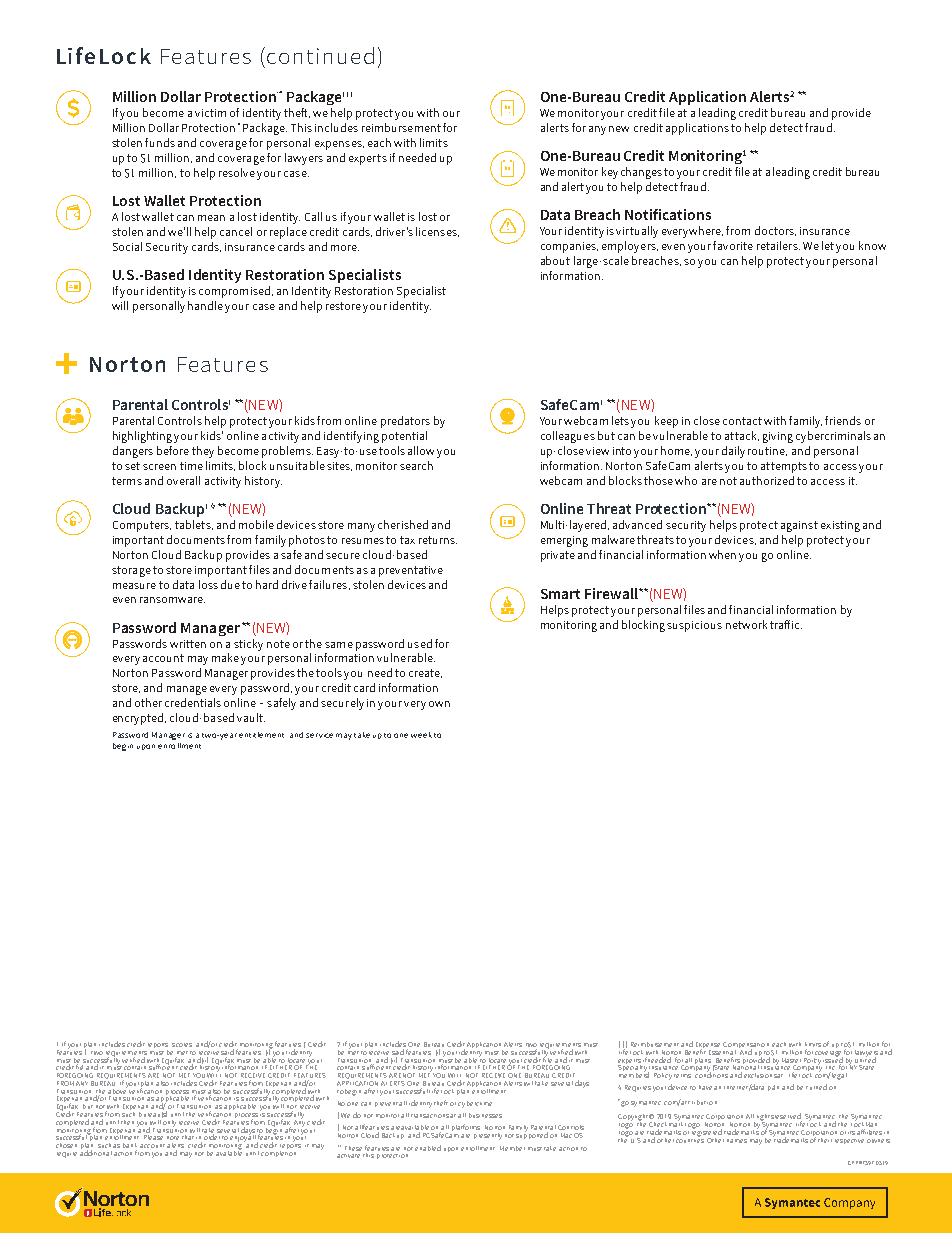  What do you see at coordinates (742, 421) in the page?
I see `contact` at bounding box center [742, 421].
